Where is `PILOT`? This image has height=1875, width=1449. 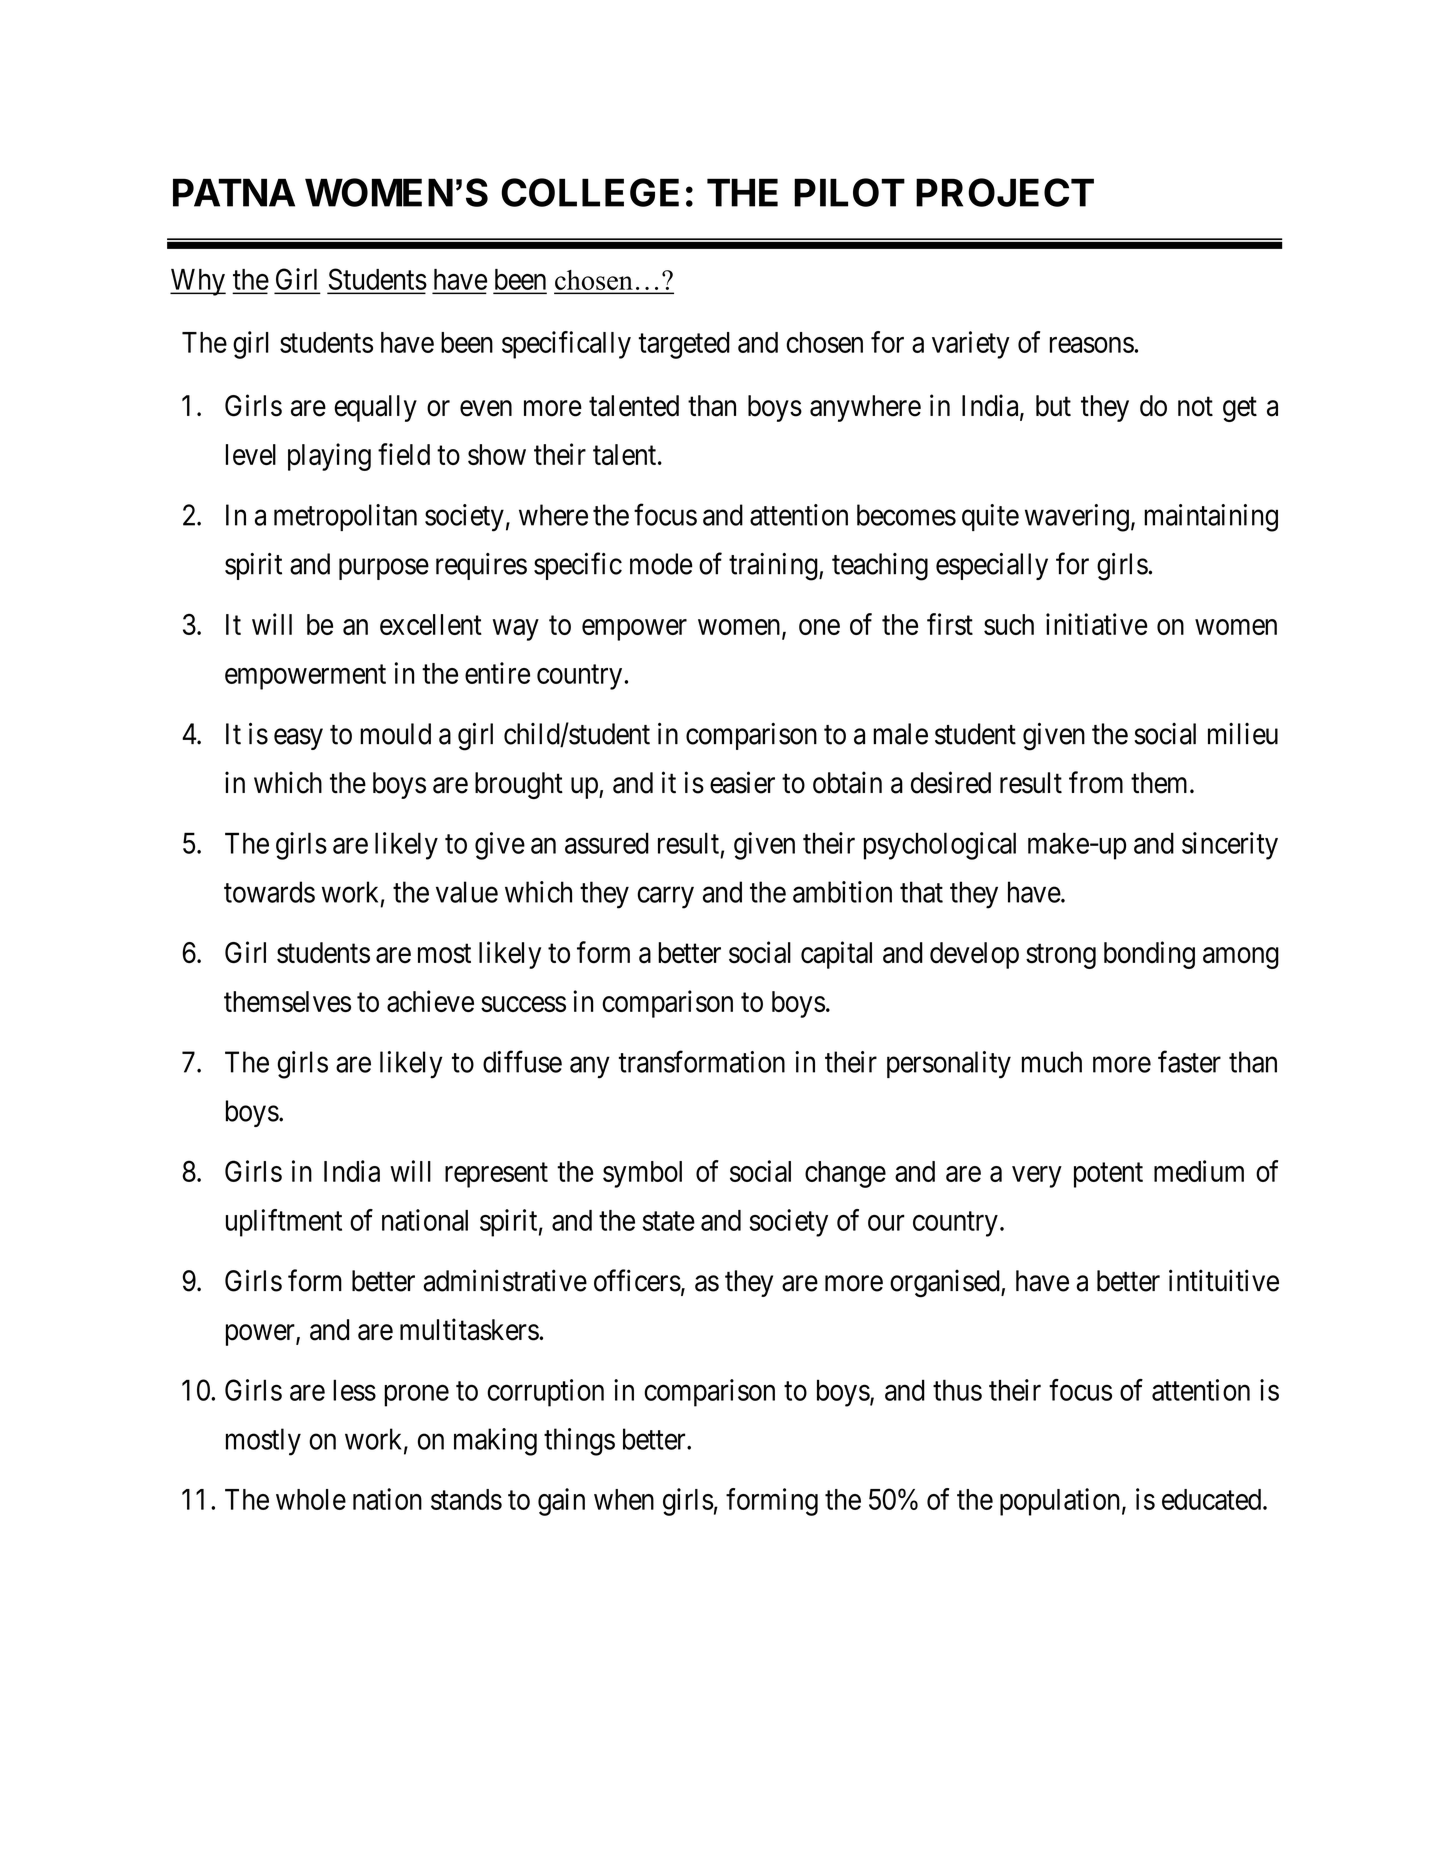 PILOT is located at coordinates (849, 192).
